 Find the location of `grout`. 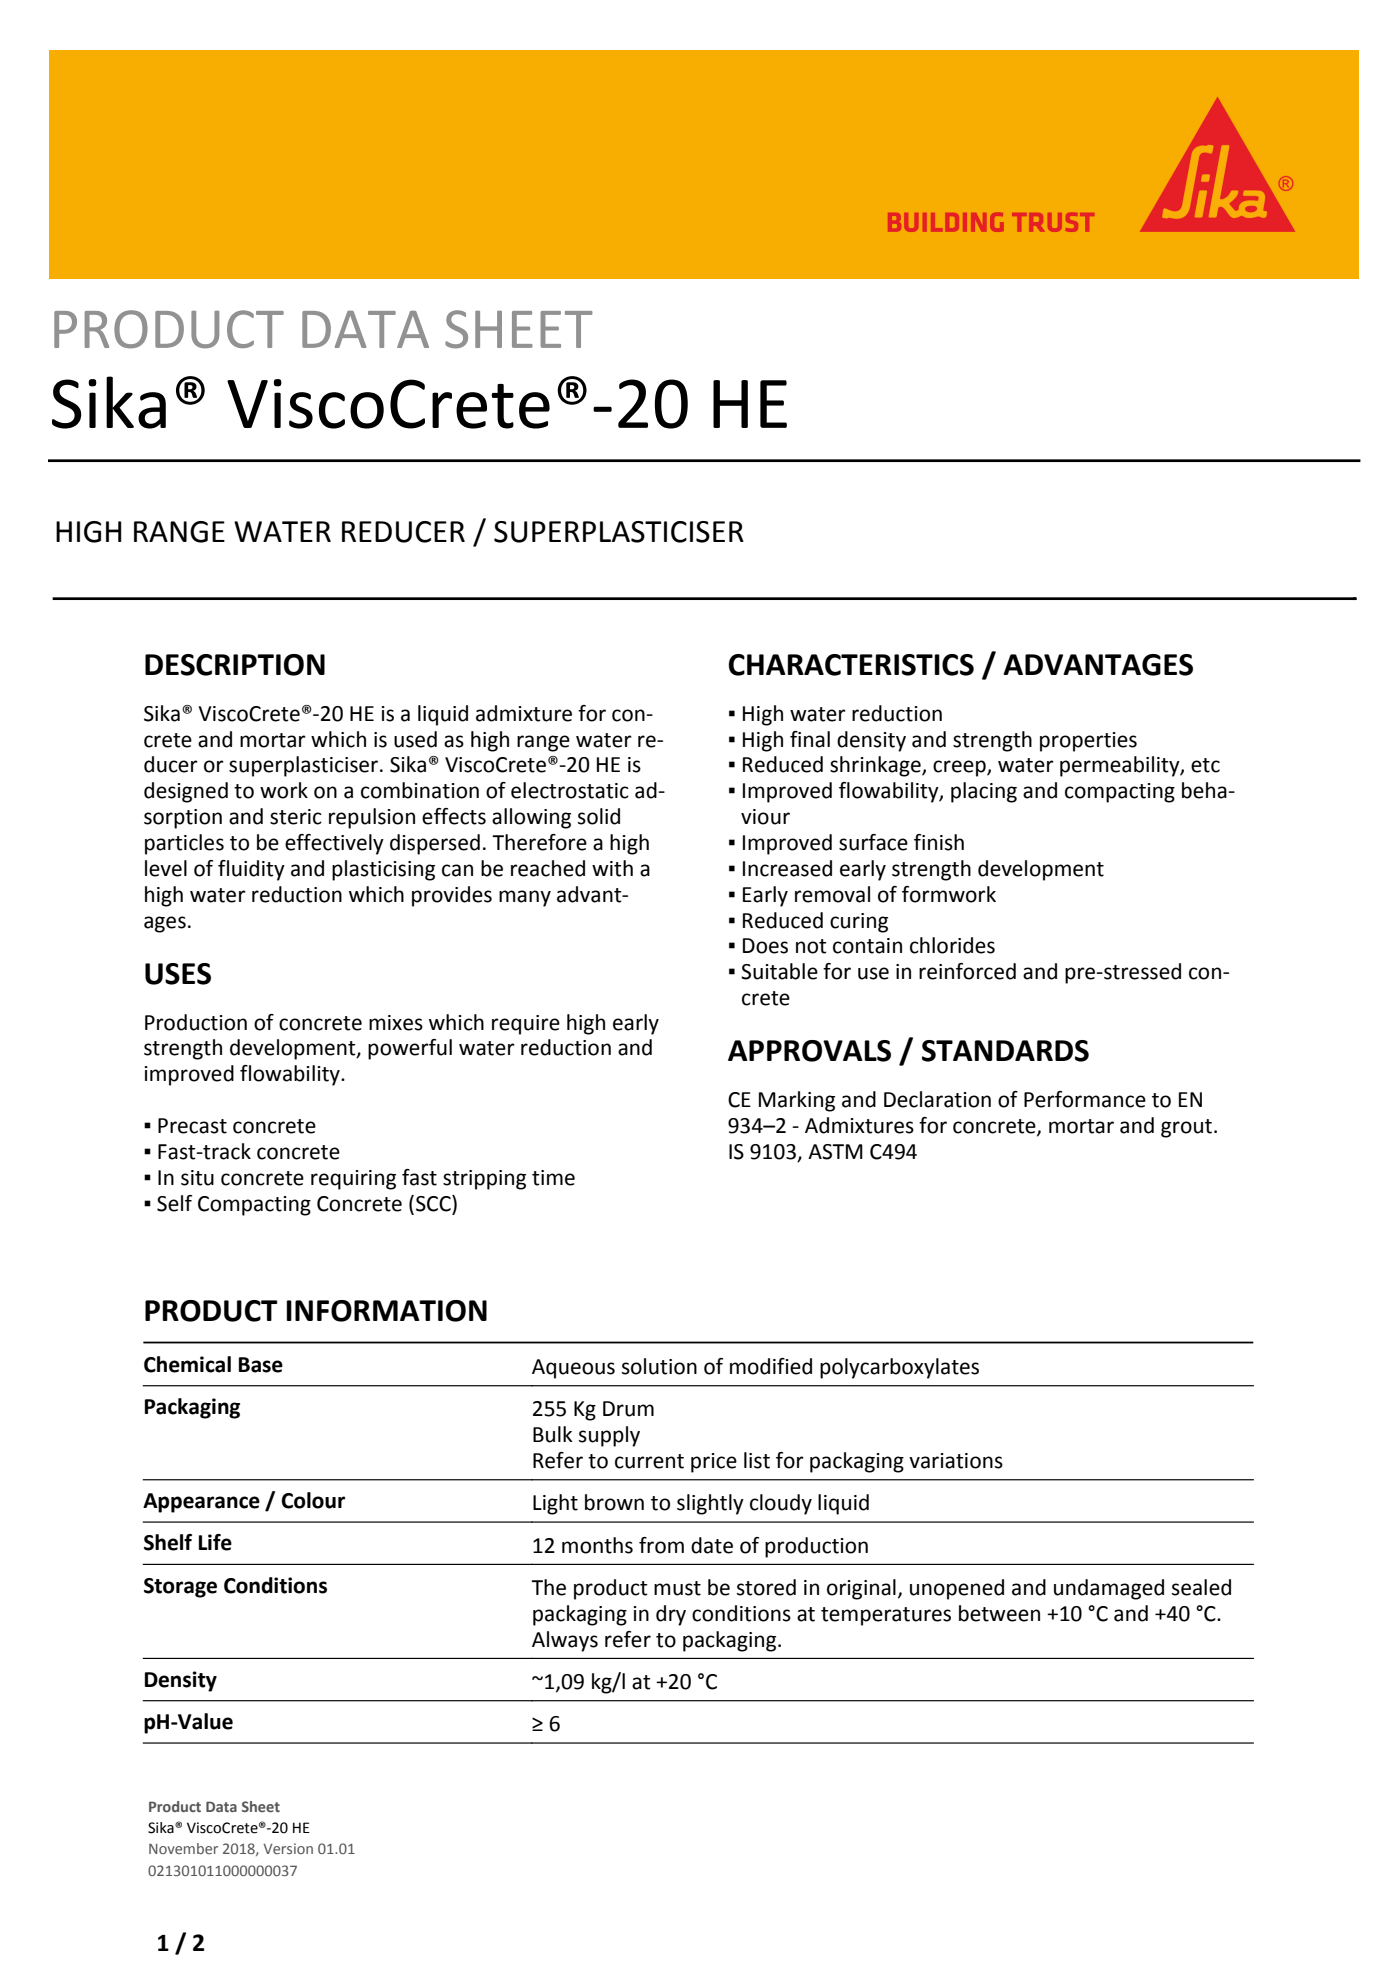

grout is located at coordinates (1186, 1128).
